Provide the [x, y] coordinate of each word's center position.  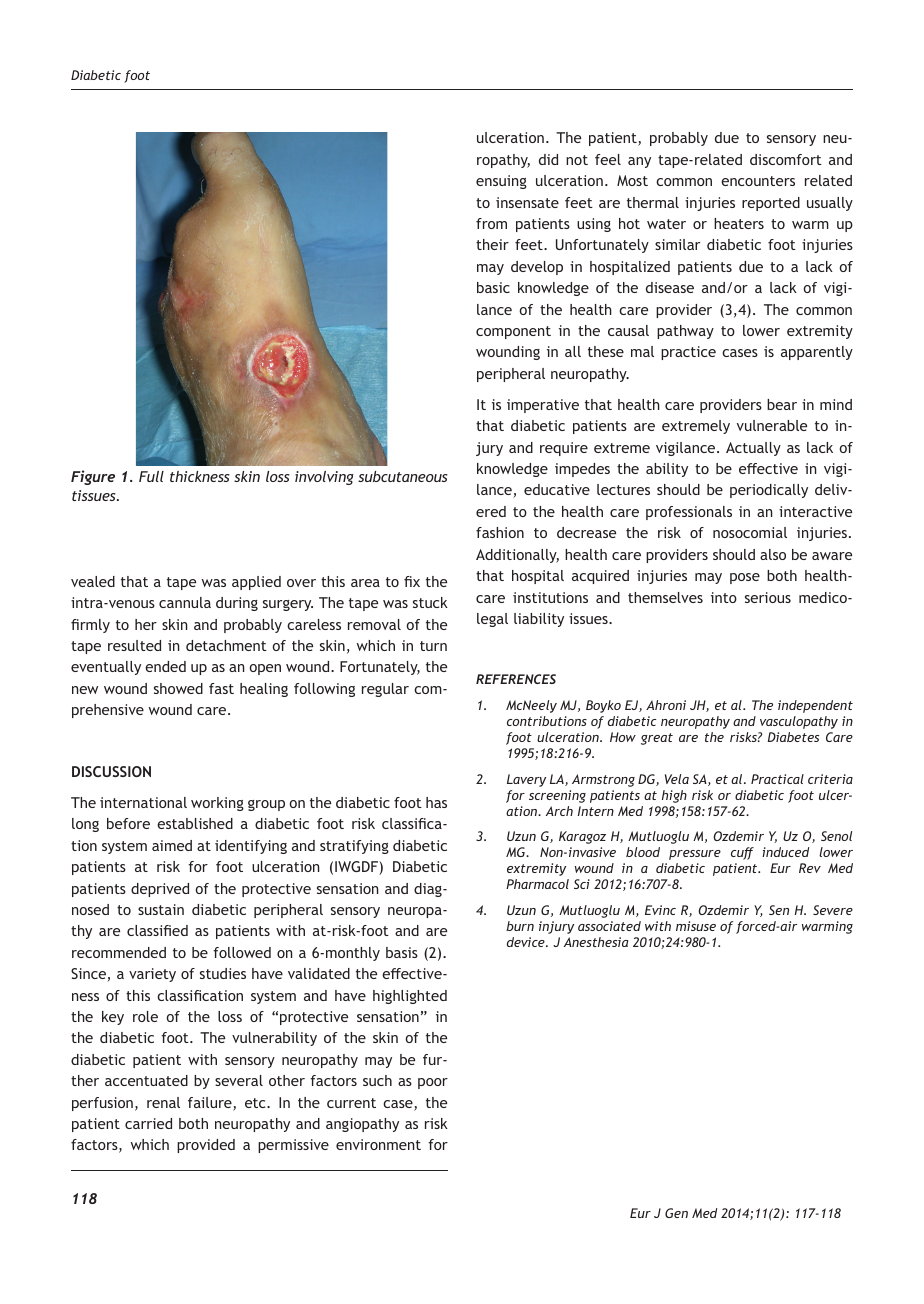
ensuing [501, 182]
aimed [172, 845]
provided [206, 1146]
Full [151, 476]
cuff [742, 853]
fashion [500, 532]
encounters [758, 181]
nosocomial [750, 532]
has [436, 802]
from [491, 223]
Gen [676, 1213]
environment [378, 1144]
